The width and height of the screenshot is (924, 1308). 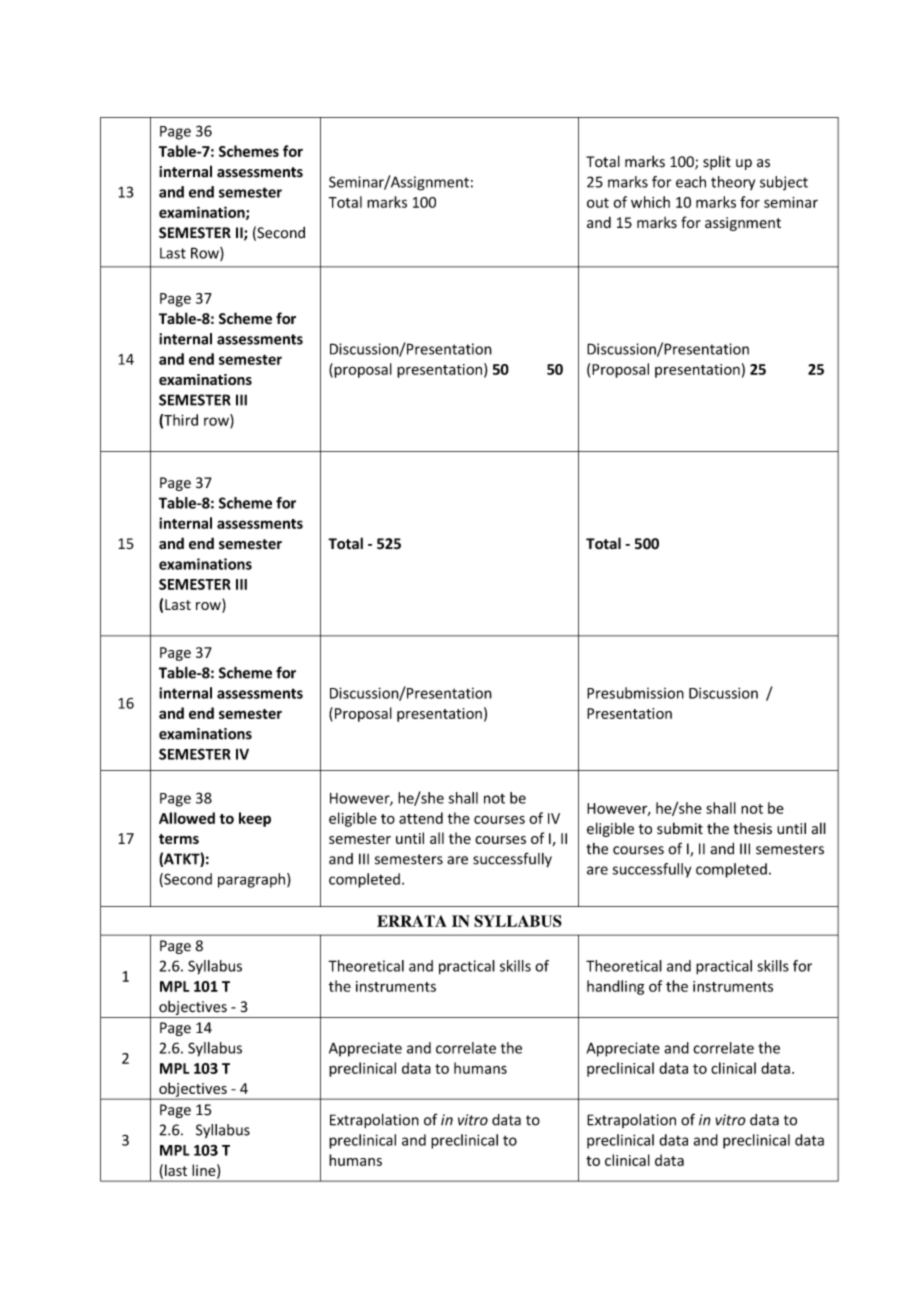 I want to click on attend, so click(x=421, y=818).
